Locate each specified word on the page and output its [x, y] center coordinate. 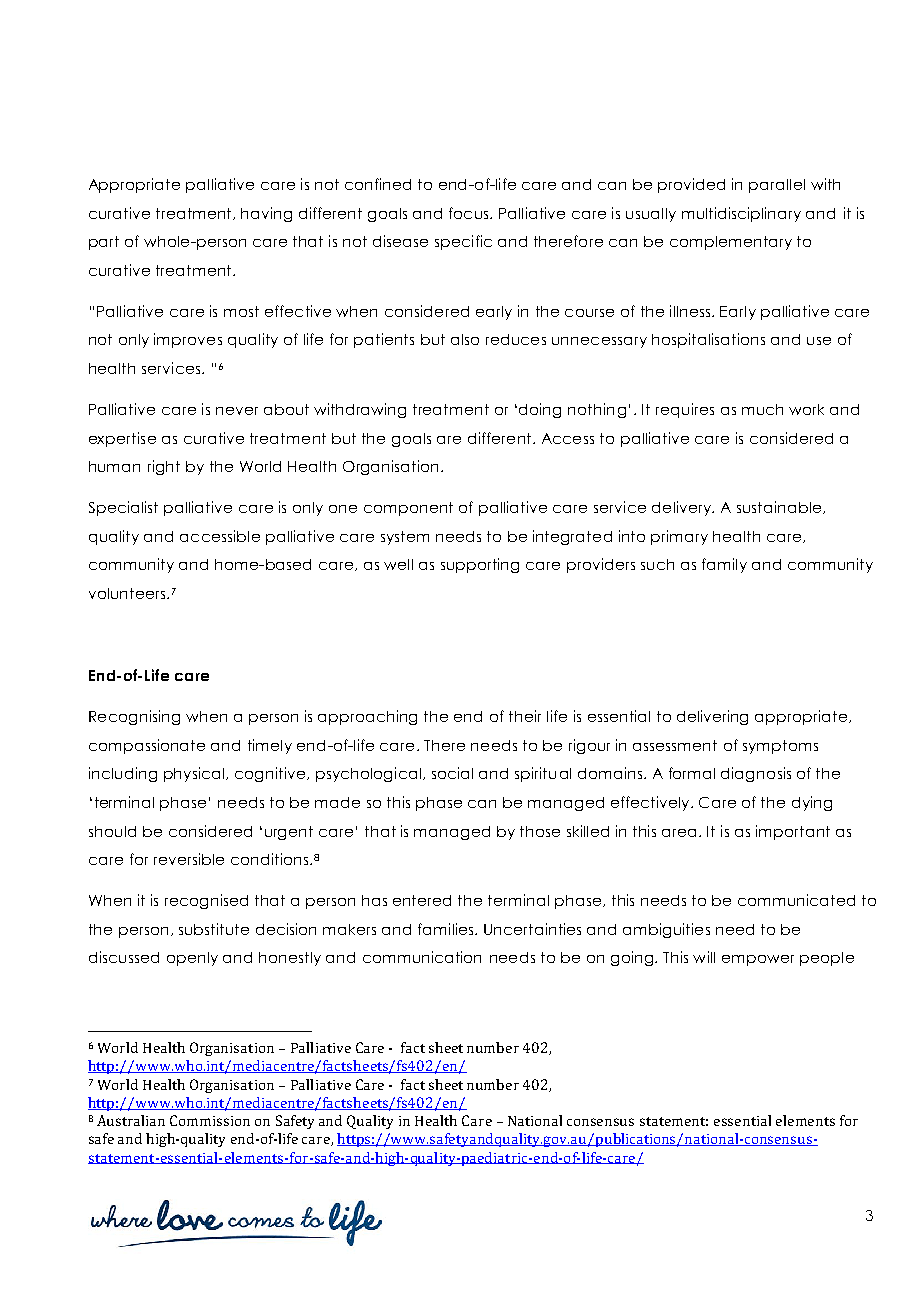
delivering [712, 717]
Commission [210, 1120]
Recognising [134, 717]
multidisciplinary [741, 214]
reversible [189, 859]
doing [540, 410]
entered [422, 900]
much [762, 409]
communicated [796, 900]
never [237, 411]
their [525, 716]
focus [470, 213]
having [266, 214]
